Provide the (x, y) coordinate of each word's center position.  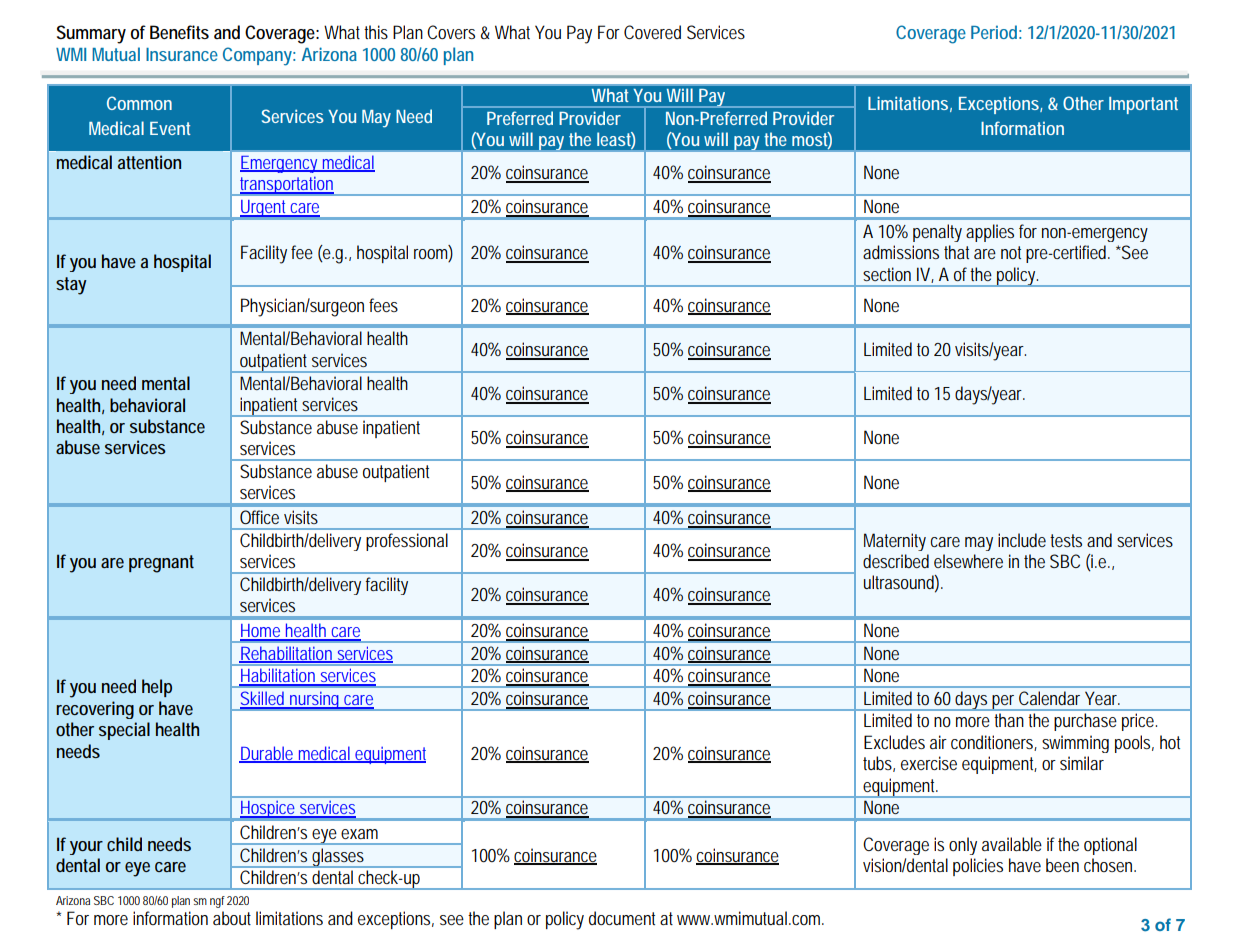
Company (257, 56)
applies (990, 233)
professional (407, 542)
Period (994, 32)
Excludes (894, 742)
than (1009, 720)
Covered (652, 32)
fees (383, 305)
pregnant (161, 564)
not (1011, 252)
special (124, 731)
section (887, 274)
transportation (286, 186)
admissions (901, 252)
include (1022, 540)
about (232, 918)
